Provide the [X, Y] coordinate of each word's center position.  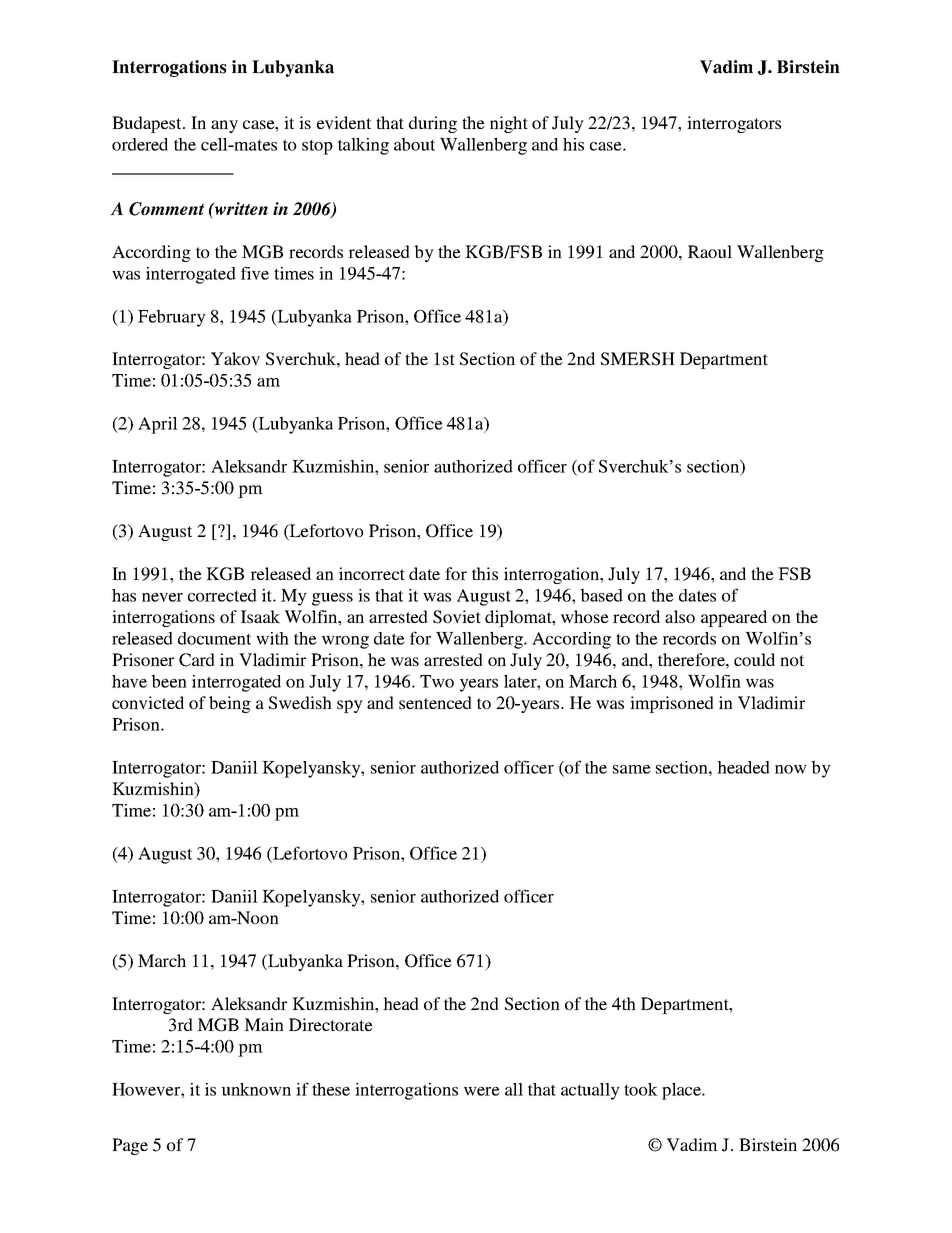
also [680, 616]
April [158, 425]
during [433, 124]
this [485, 573]
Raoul [710, 251]
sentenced [435, 702]
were [482, 1091]
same [632, 769]
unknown [256, 1089]
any [224, 126]
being [230, 704]
